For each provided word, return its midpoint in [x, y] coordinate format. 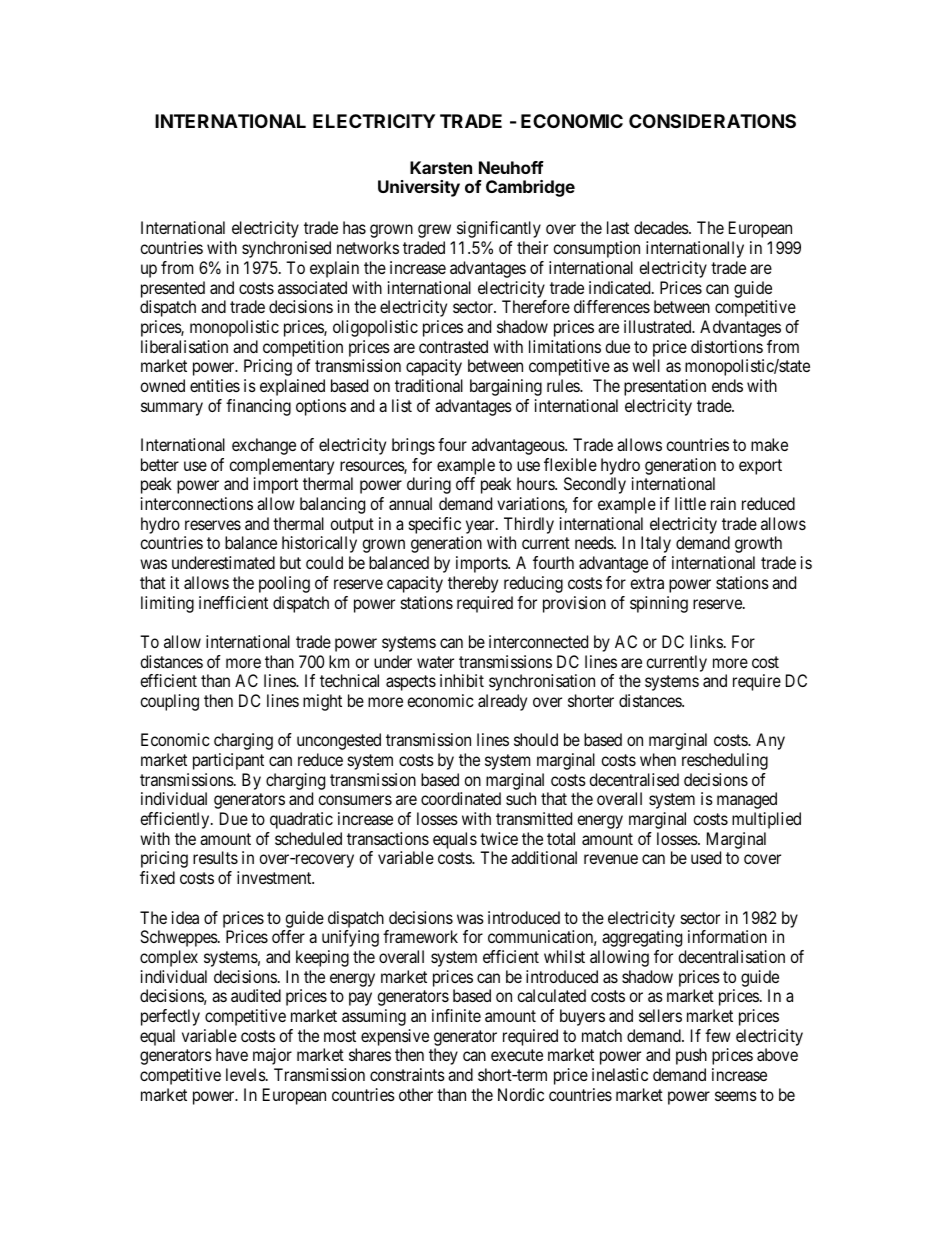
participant [228, 761]
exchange [264, 446]
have [232, 1054]
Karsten [441, 167]
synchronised [286, 249]
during [429, 485]
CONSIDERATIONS [712, 121]
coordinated [461, 798]
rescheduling [725, 761]
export [760, 467]
